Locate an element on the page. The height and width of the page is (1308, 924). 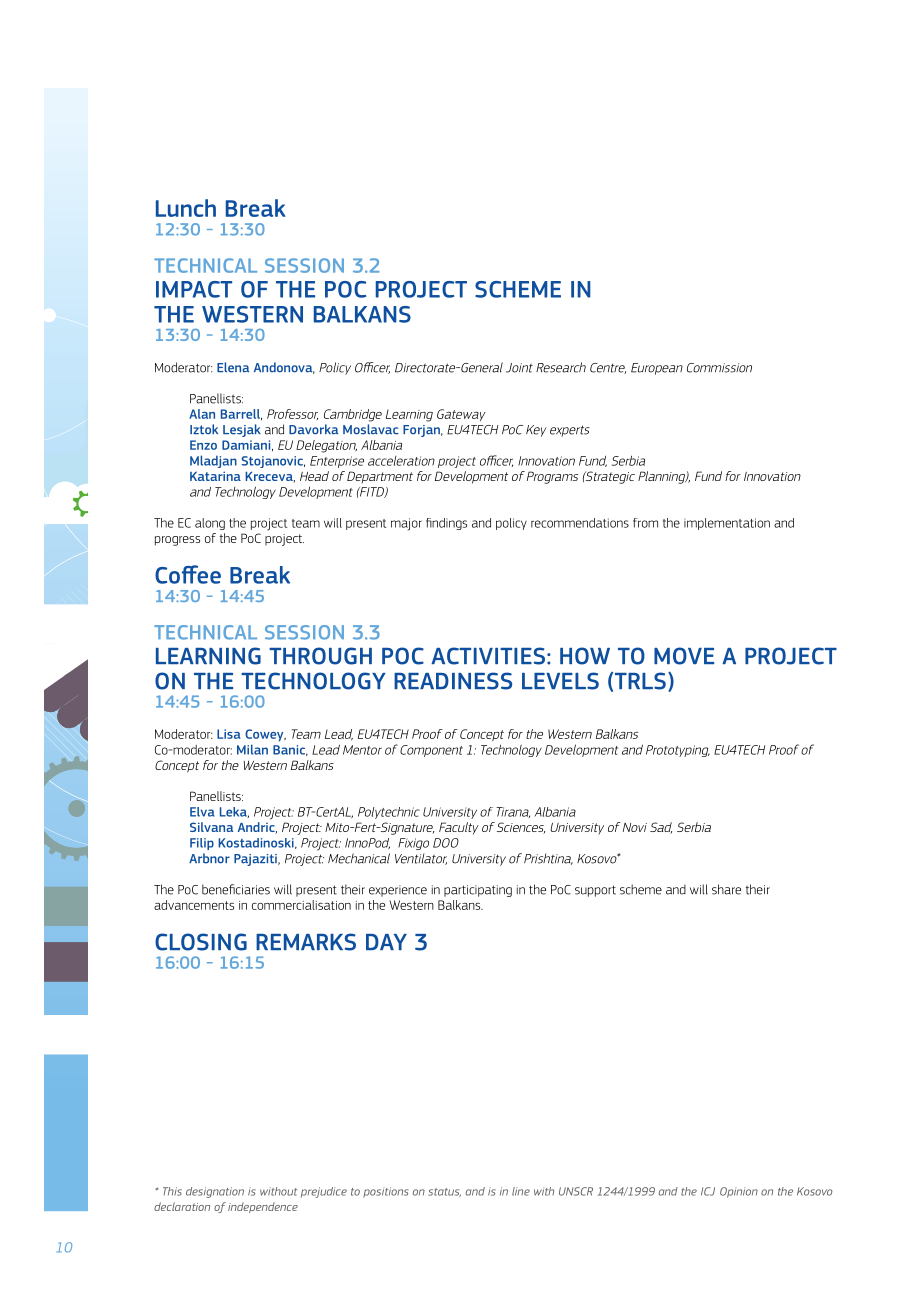
status is located at coordinates (444, 1192).
